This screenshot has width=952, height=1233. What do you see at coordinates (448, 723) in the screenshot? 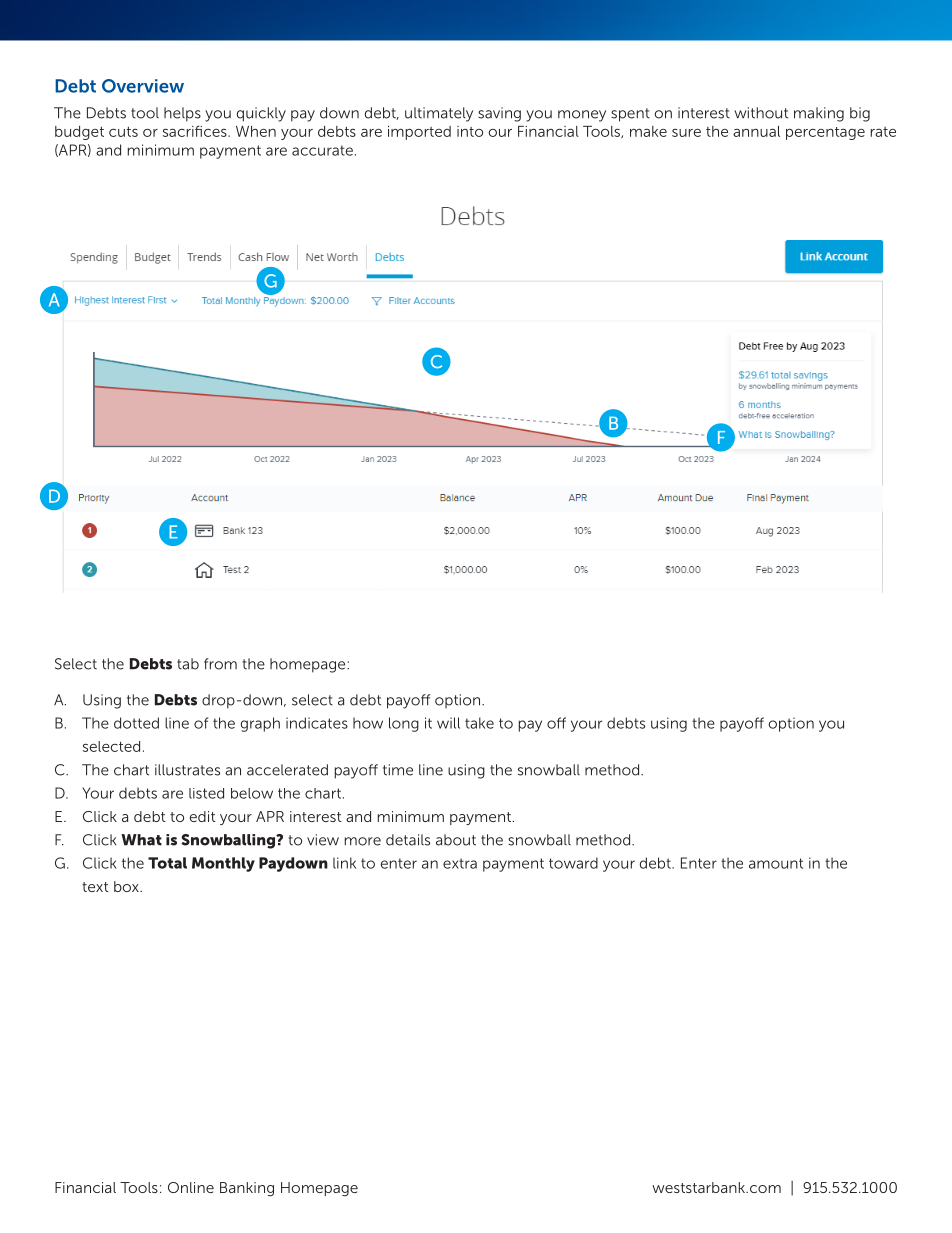
I see `will` at bounding box center [448, 723].
